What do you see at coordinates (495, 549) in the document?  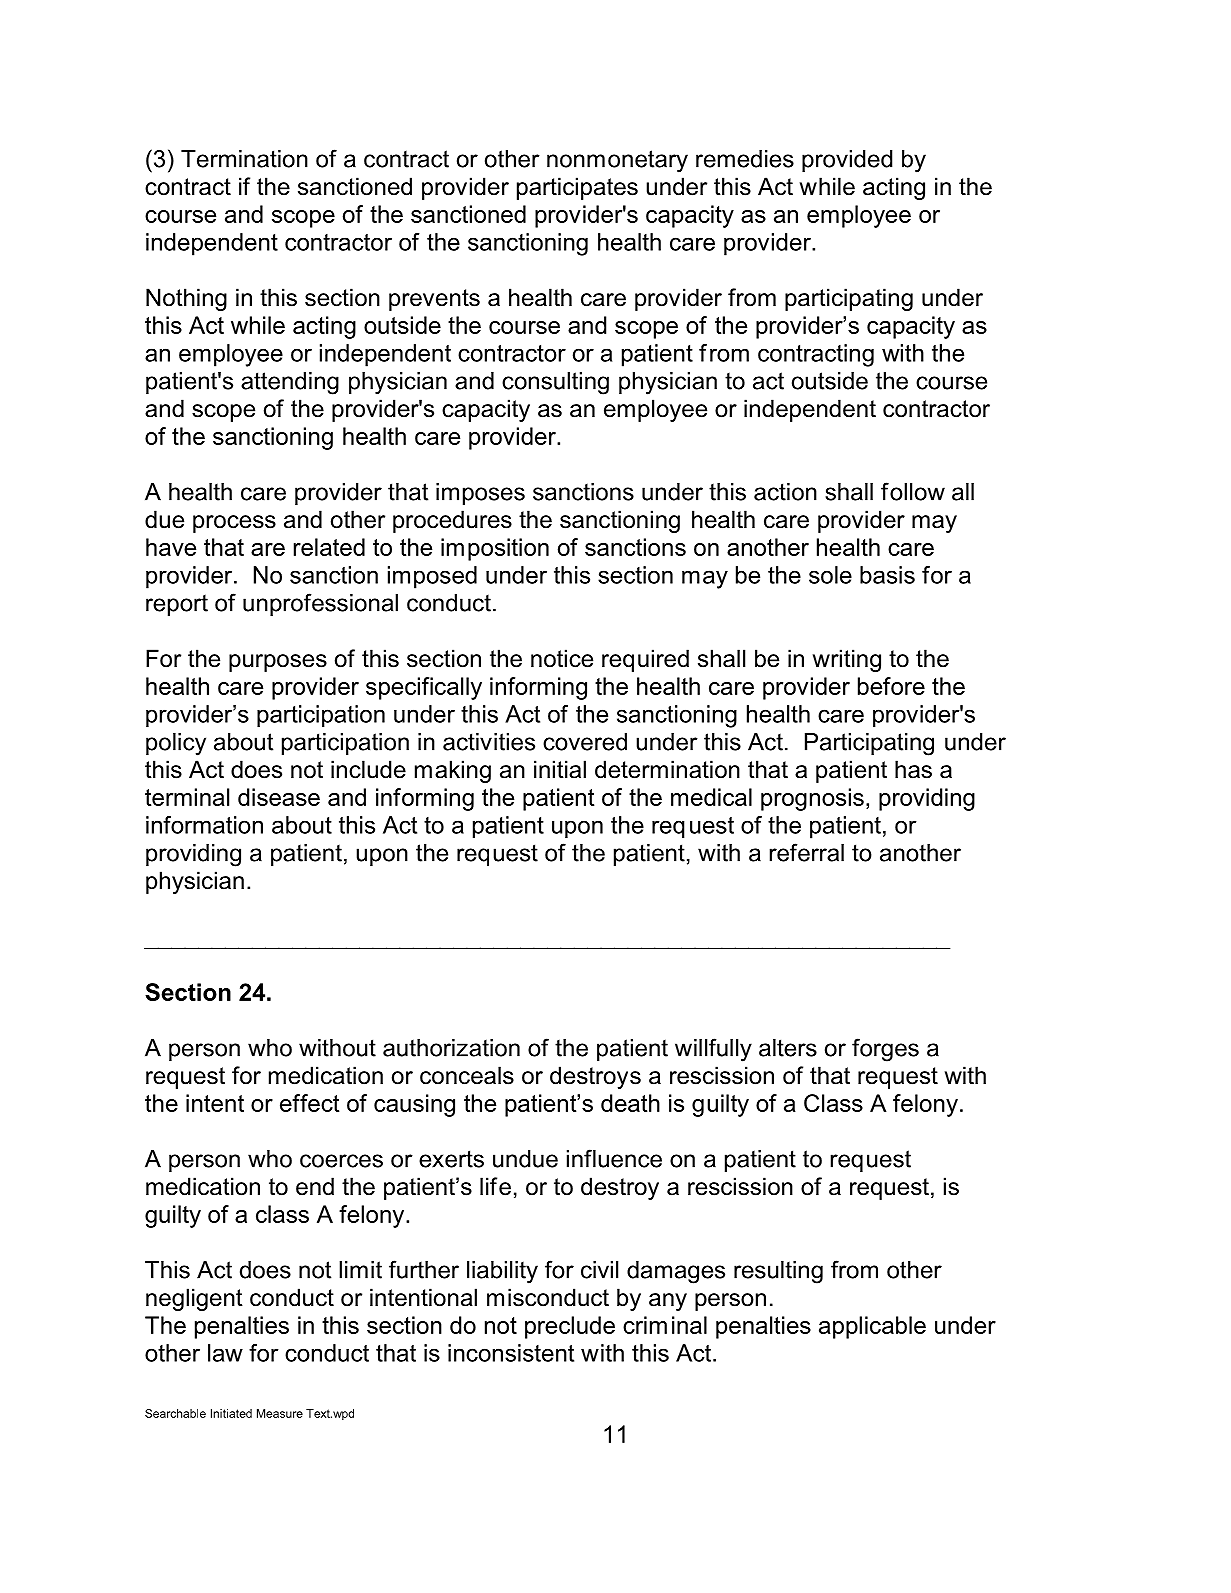 I see `imposition` at bounding box center [495, 549].
